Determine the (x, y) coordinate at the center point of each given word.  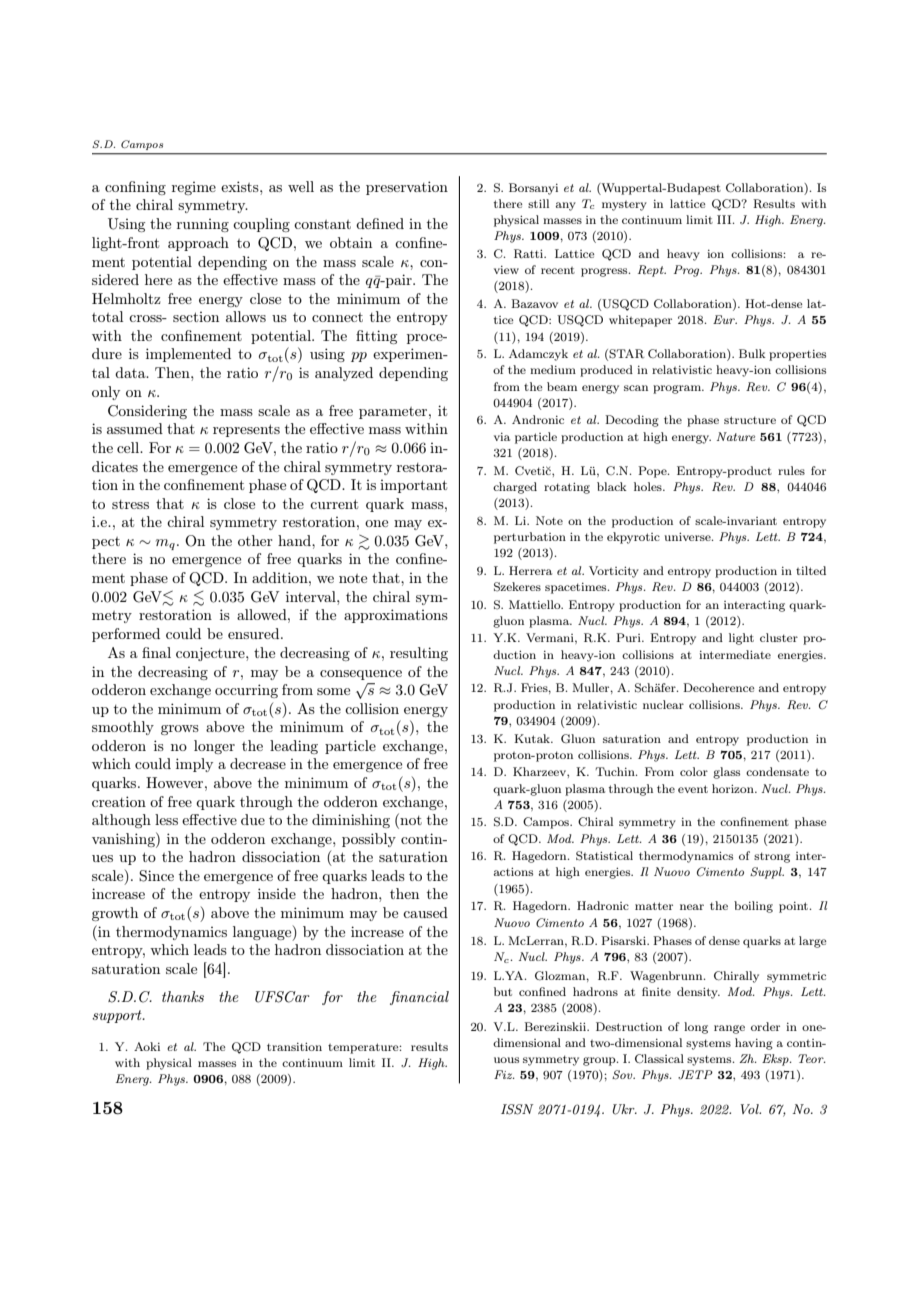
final (156, 652)
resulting (419, 654)
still (538, 203)
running (203, 225)
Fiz (504, 1074)
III (725, 219)
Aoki (147, 1046)
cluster (779, 637)
